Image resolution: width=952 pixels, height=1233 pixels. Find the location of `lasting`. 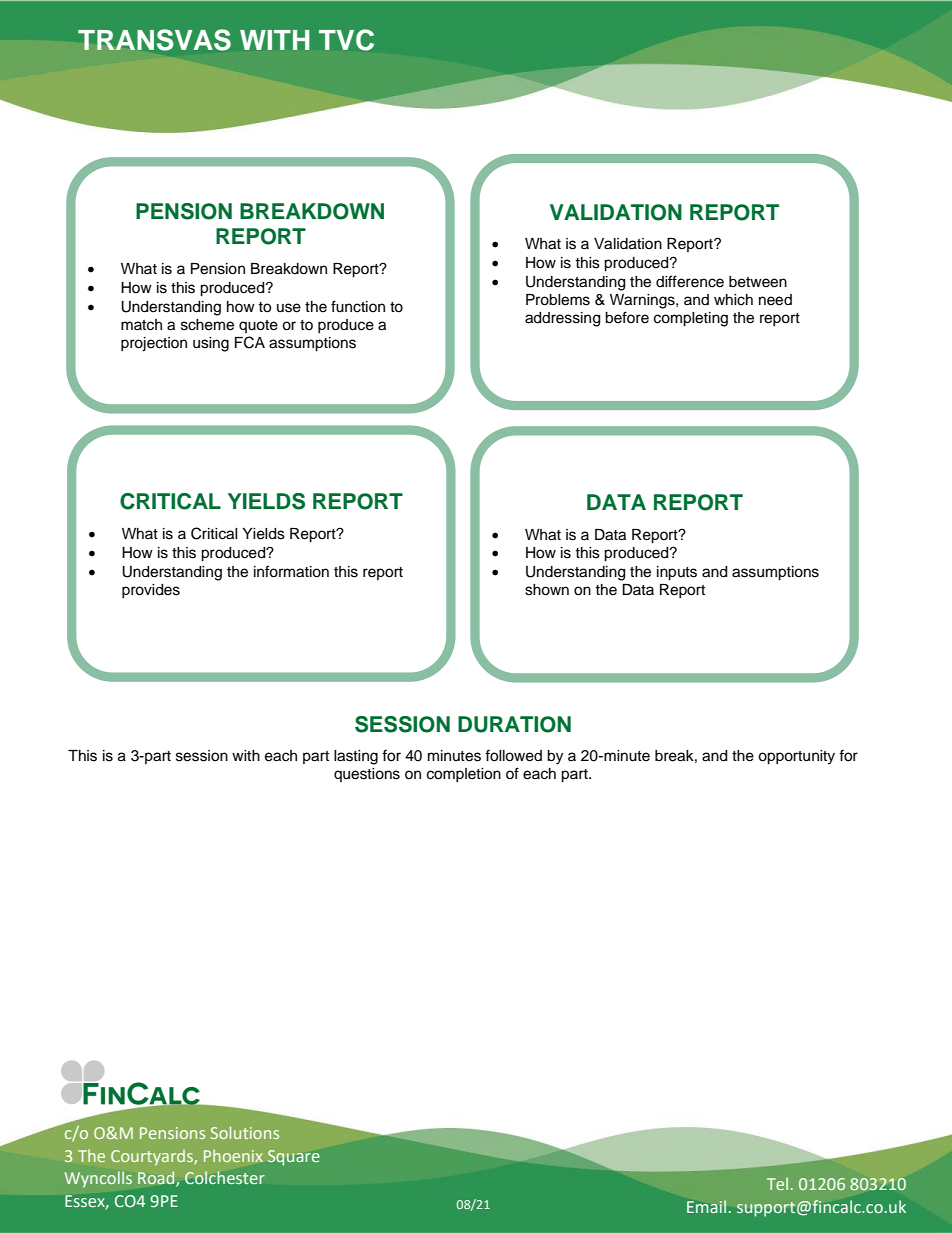

lasting is located at coordinates (356, 757).
